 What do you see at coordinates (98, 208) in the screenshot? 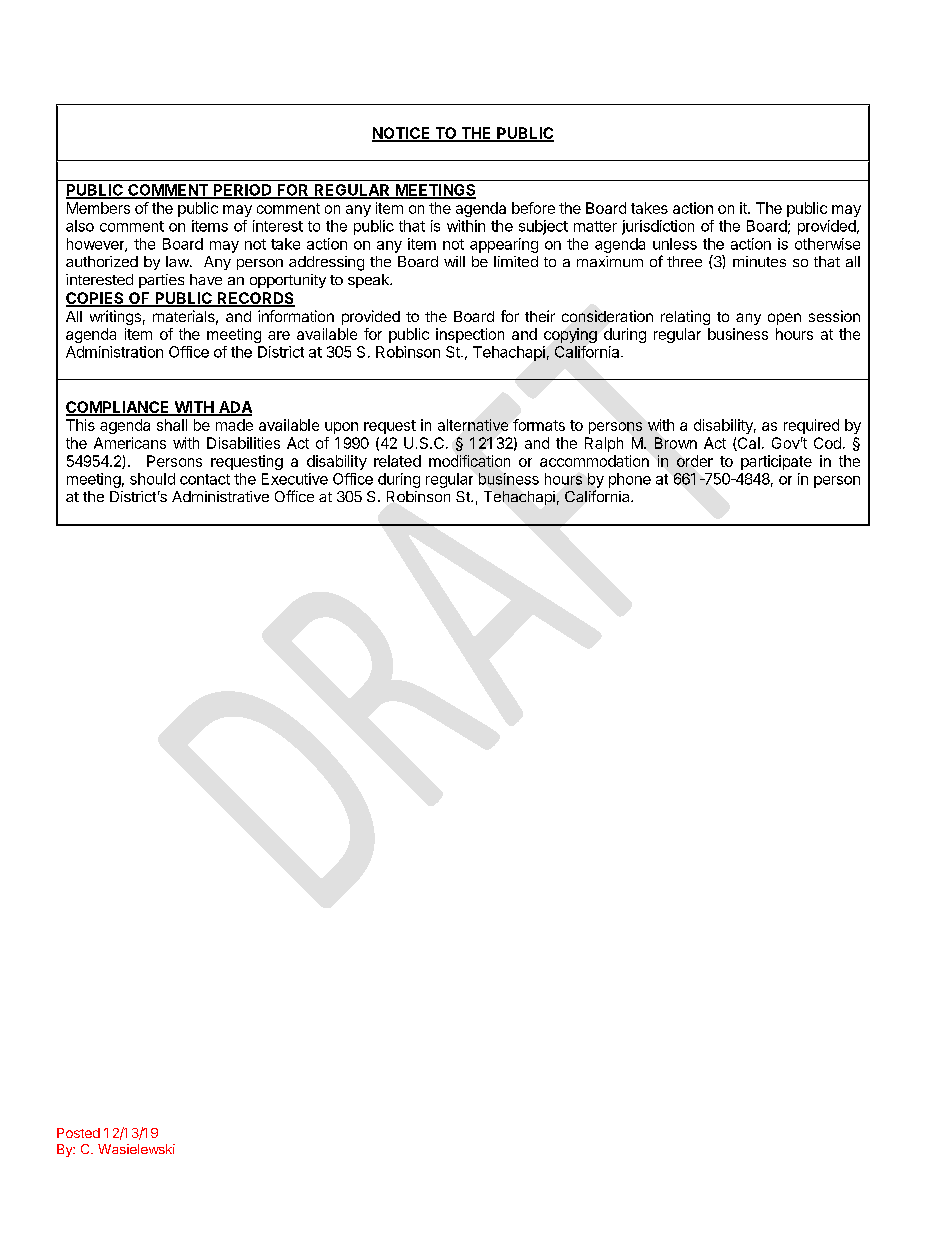
I see `Members` at bounding box center [98, 208].
